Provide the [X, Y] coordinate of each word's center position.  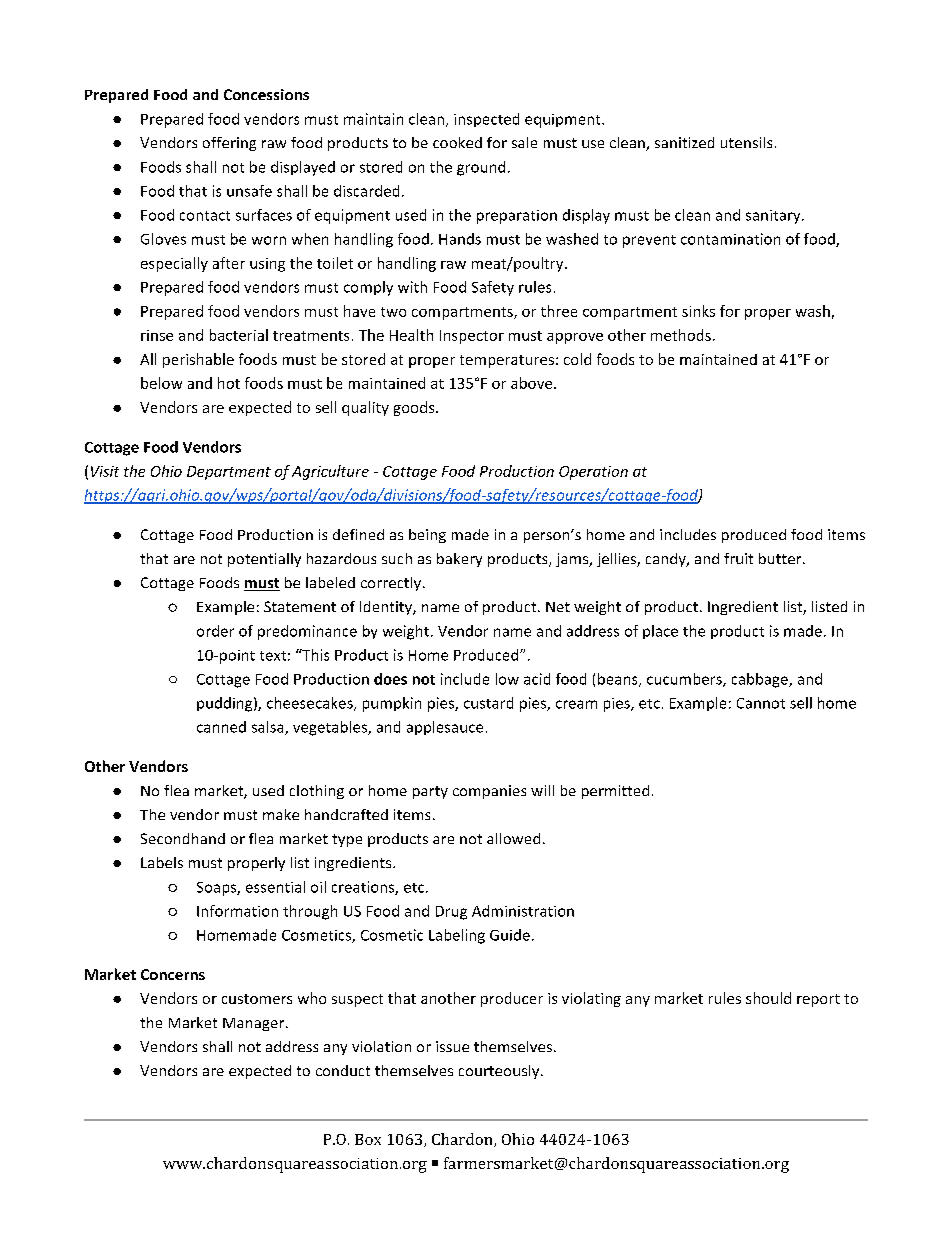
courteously [500, 1072]
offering [229, 144]
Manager [255, 1024]
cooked [457, 142]
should [768, 998]
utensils [746, 142]
